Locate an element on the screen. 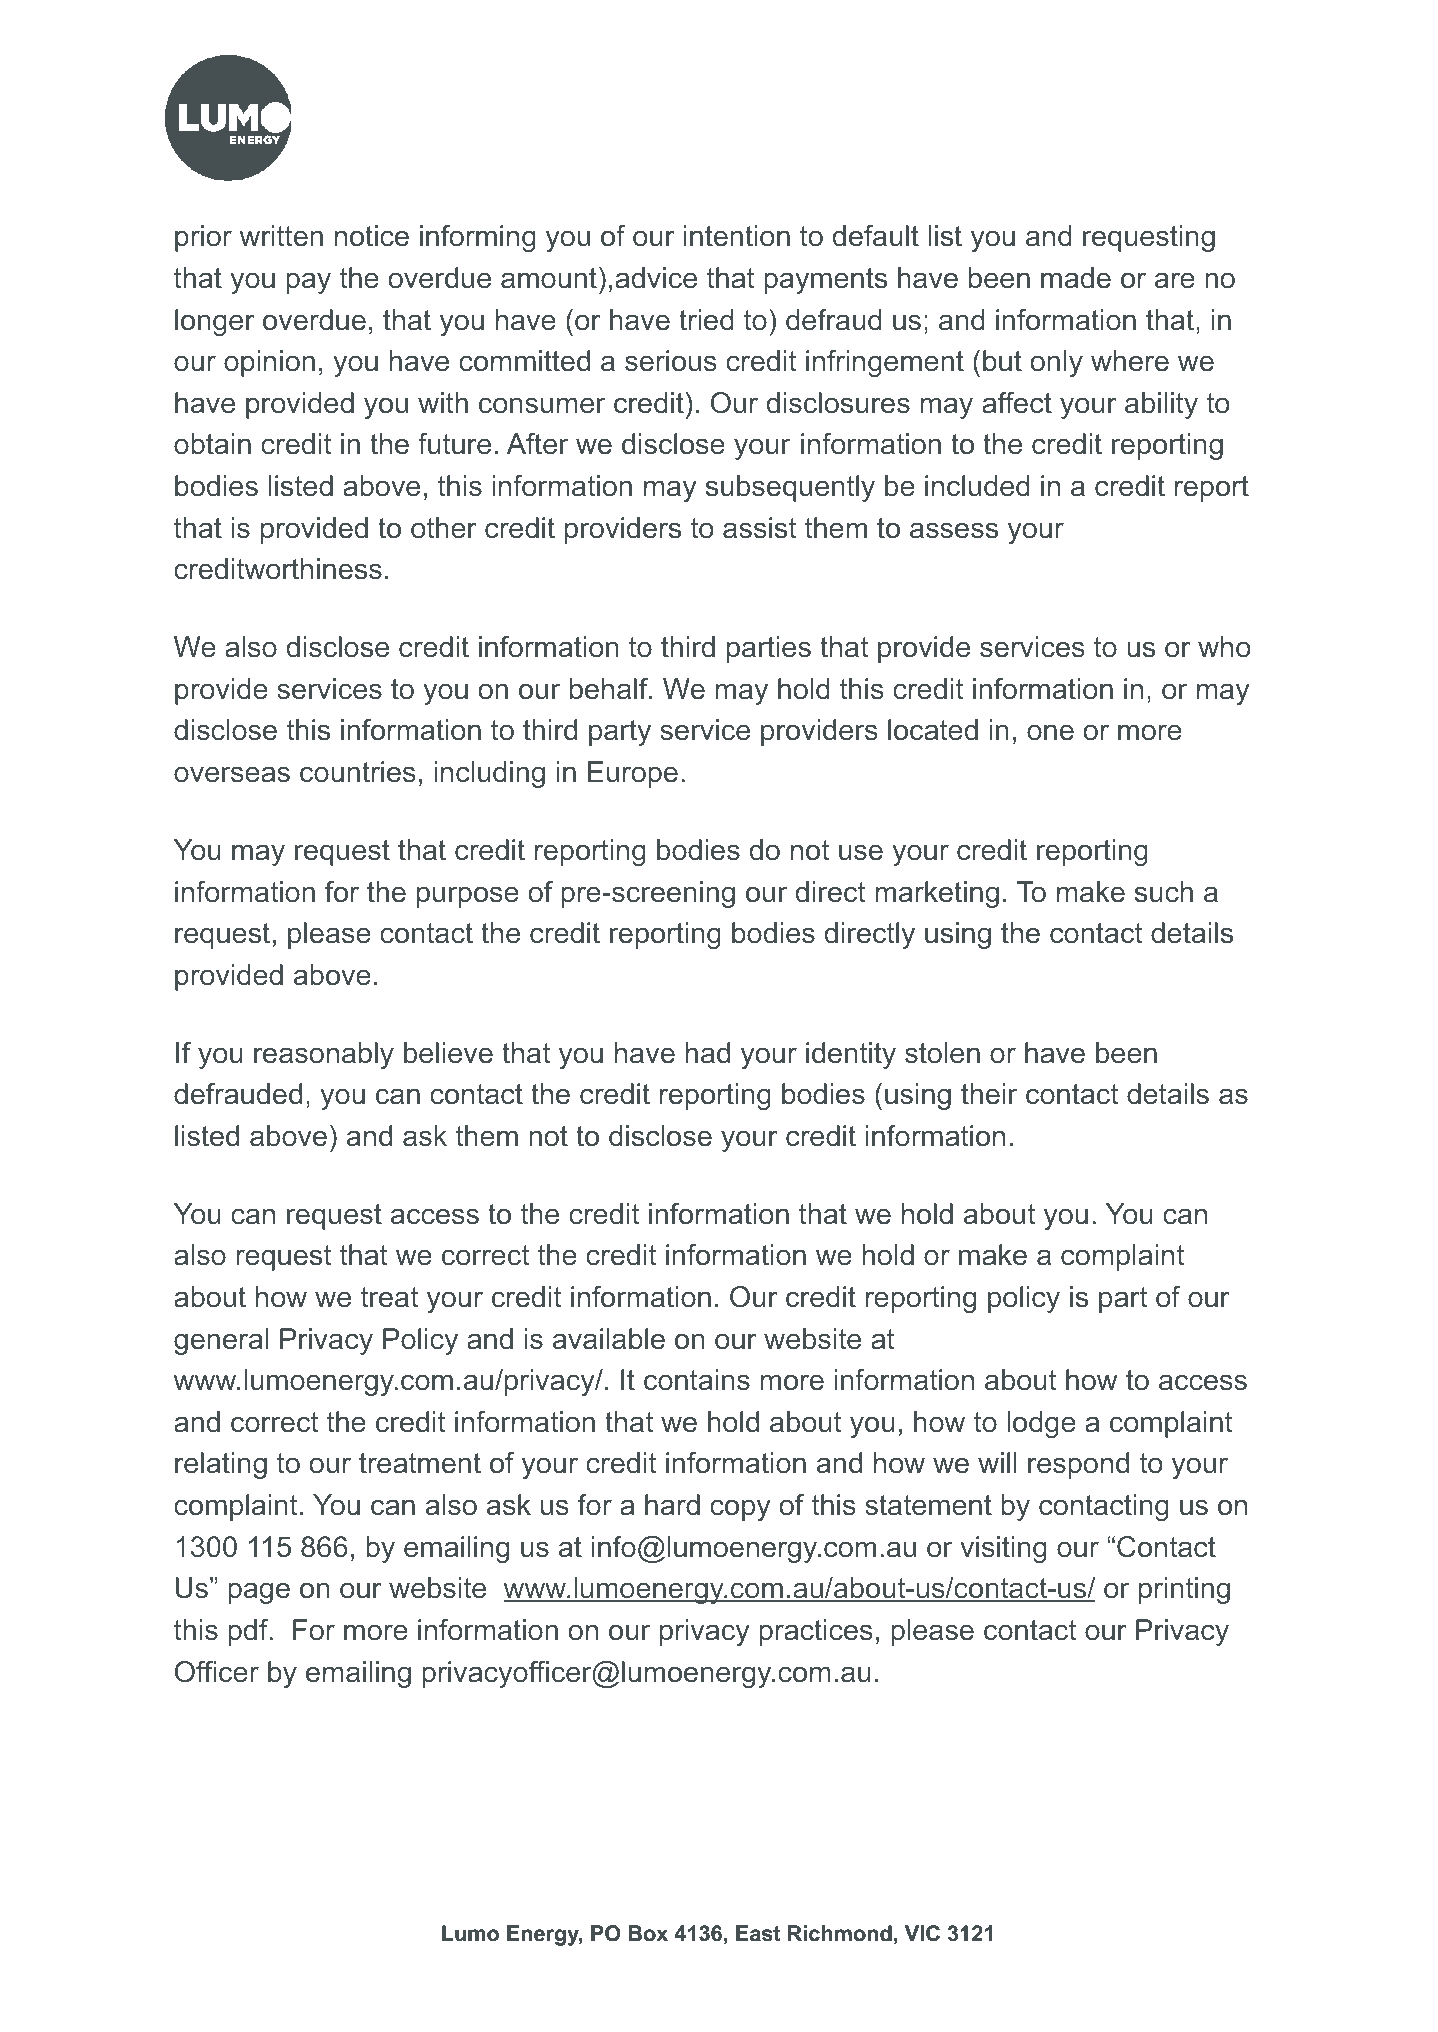 The height and width of the screenshot is (2032, 1438). tried is located at coordinates (706, 320).
